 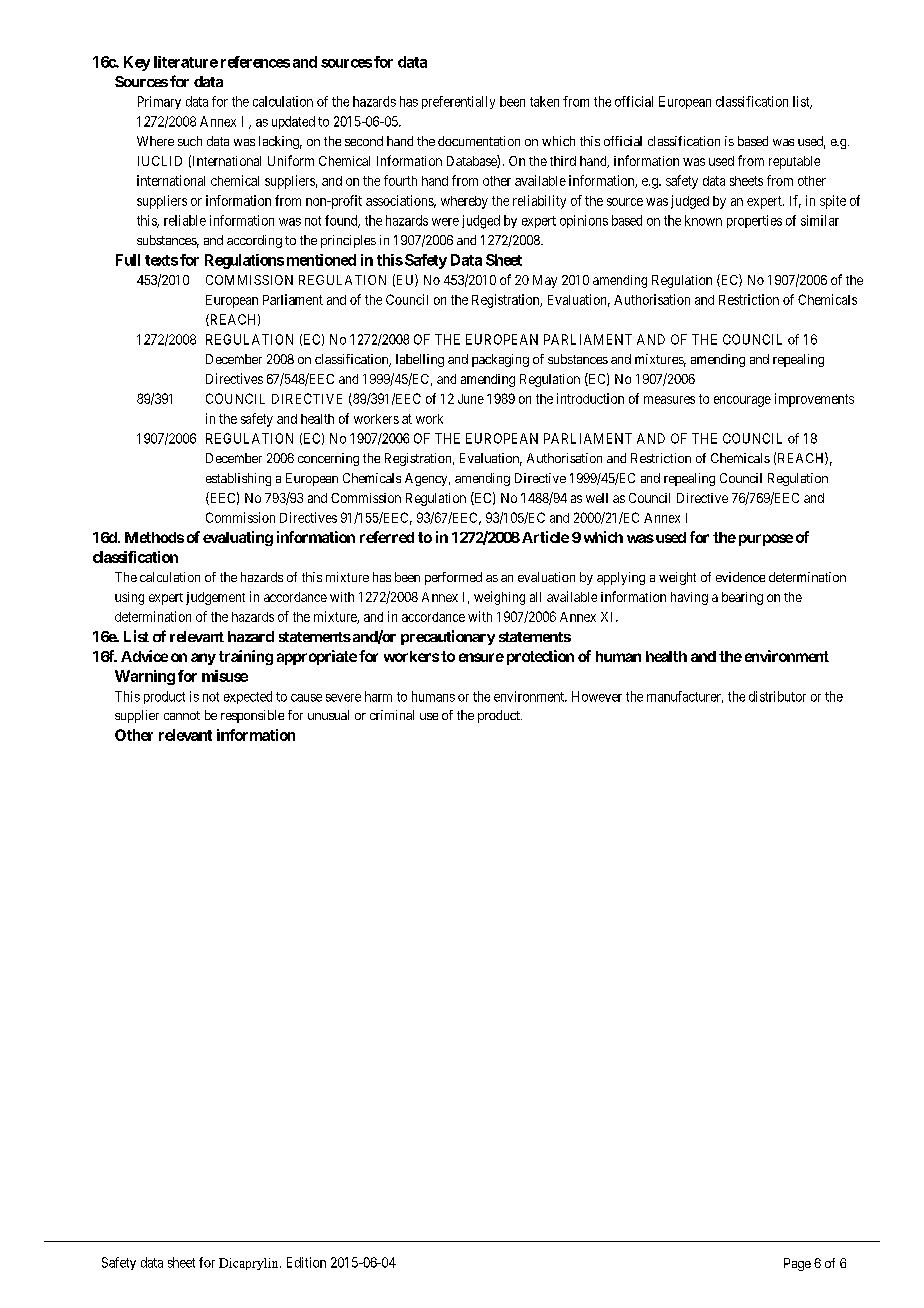 I want to click on Primary, so click(x=159, y=102).
